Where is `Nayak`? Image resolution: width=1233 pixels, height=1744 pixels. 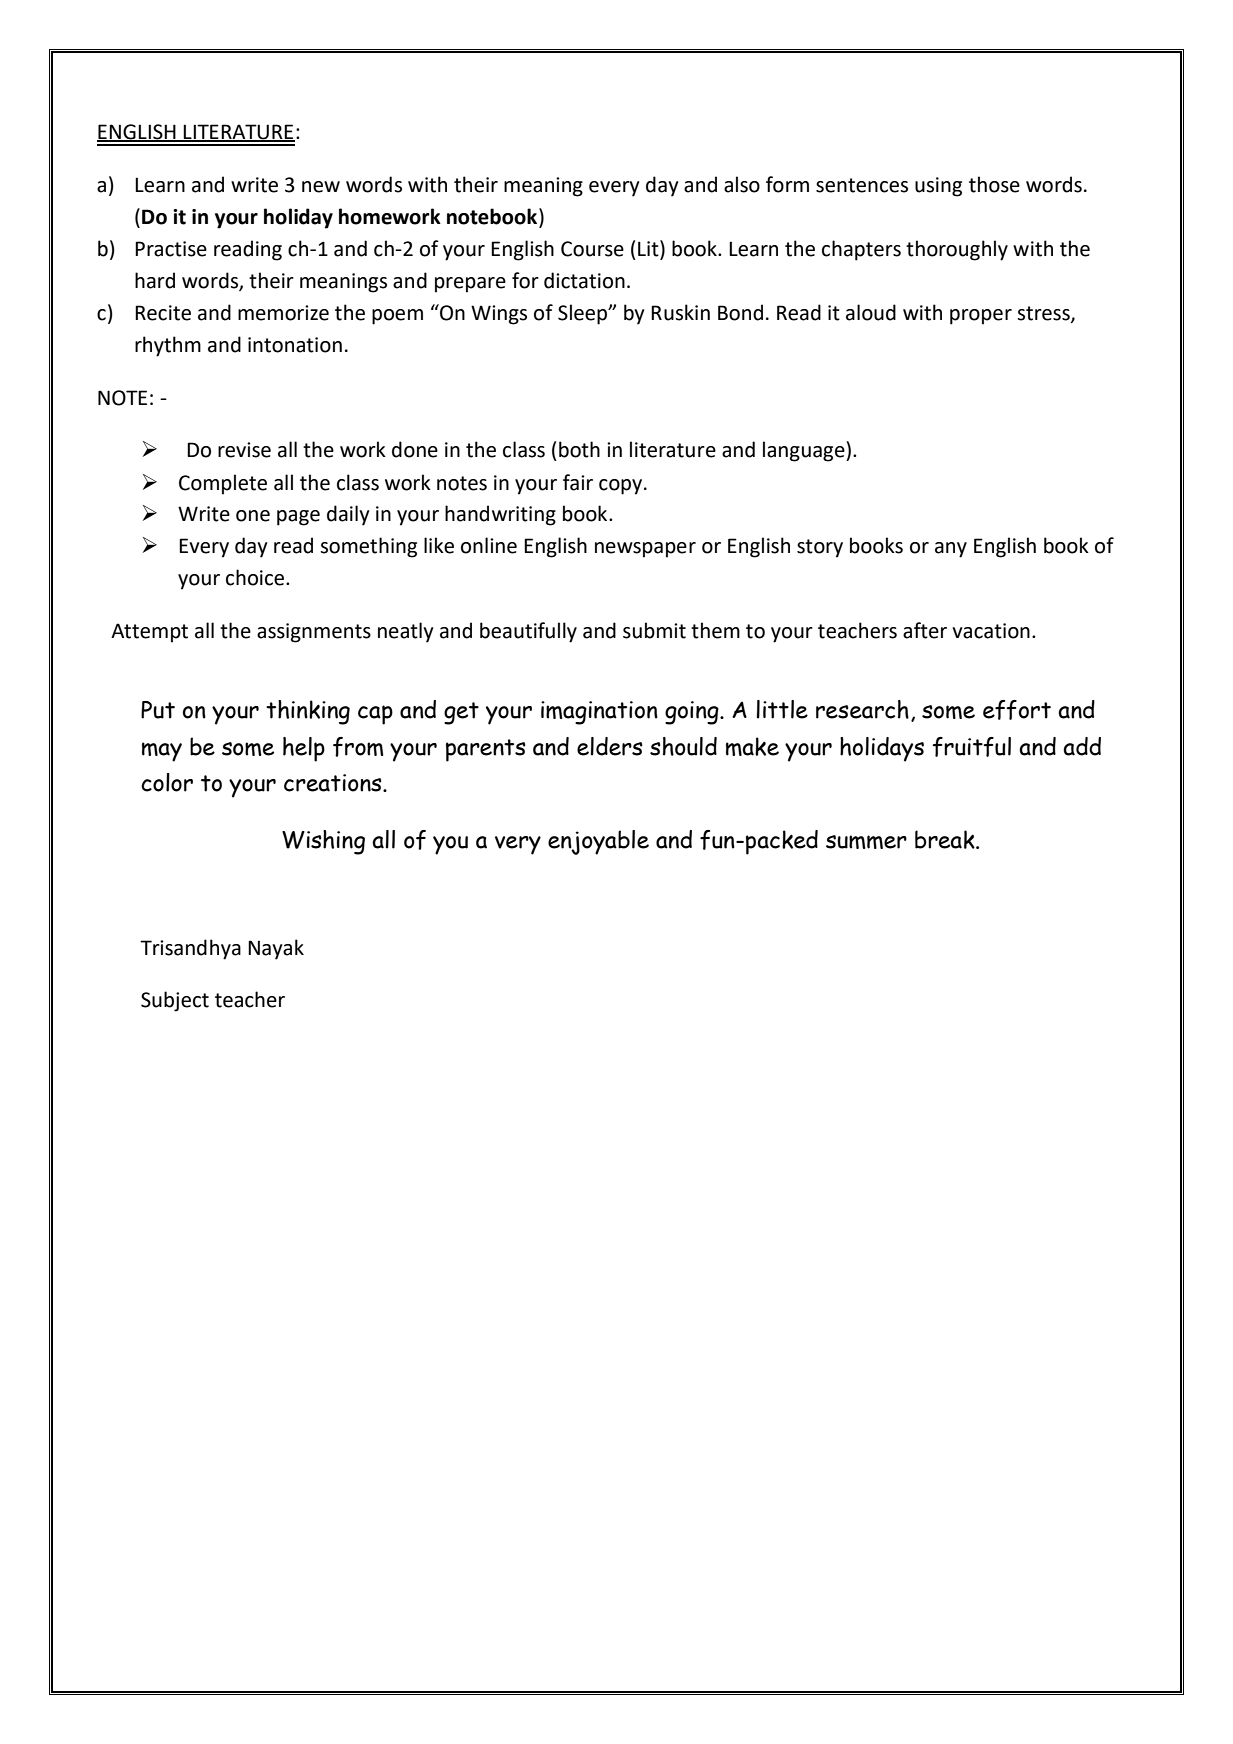
Nayak is located at coordinates (276, 949).
